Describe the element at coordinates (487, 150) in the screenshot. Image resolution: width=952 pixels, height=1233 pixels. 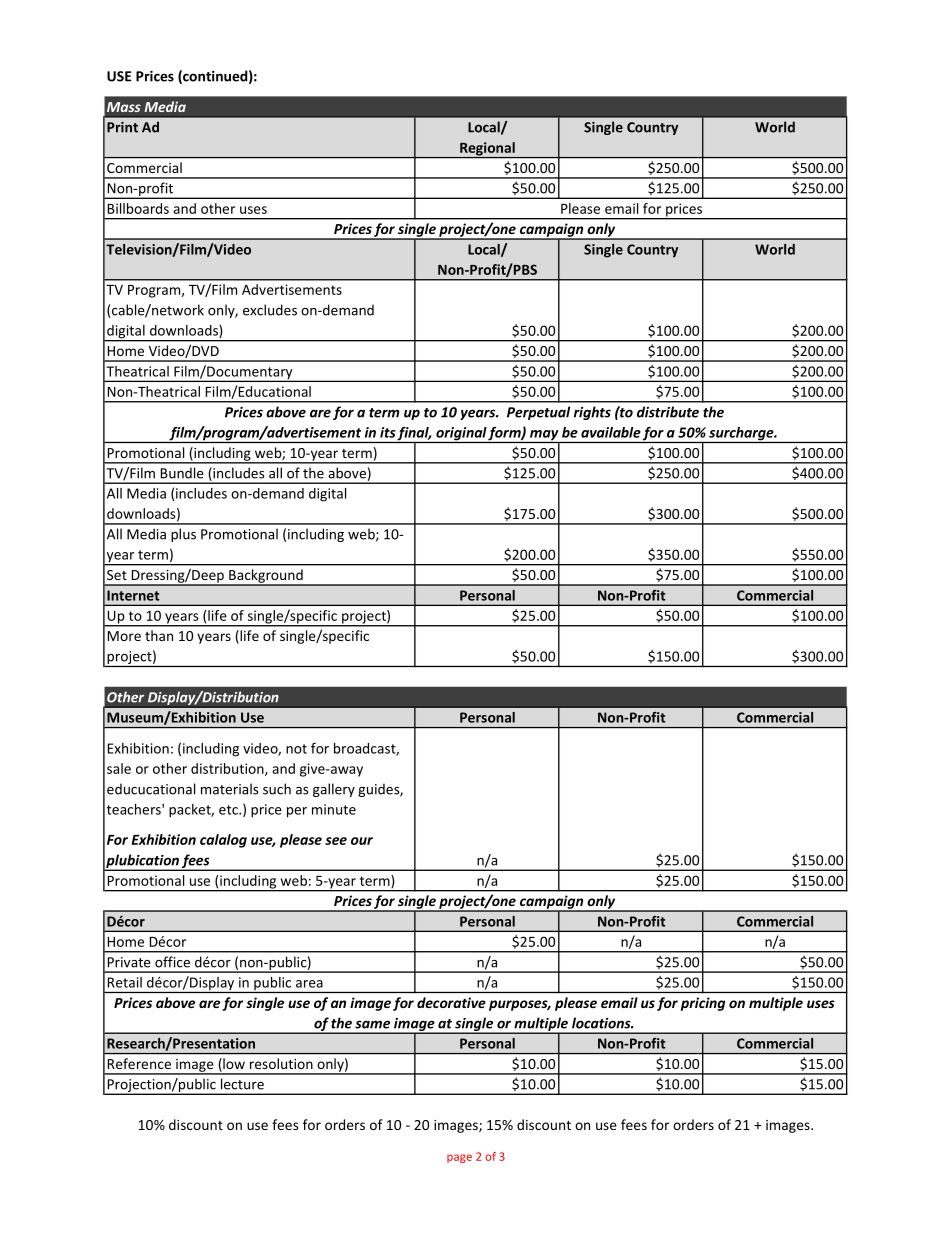
I see `Regional` at that location.
